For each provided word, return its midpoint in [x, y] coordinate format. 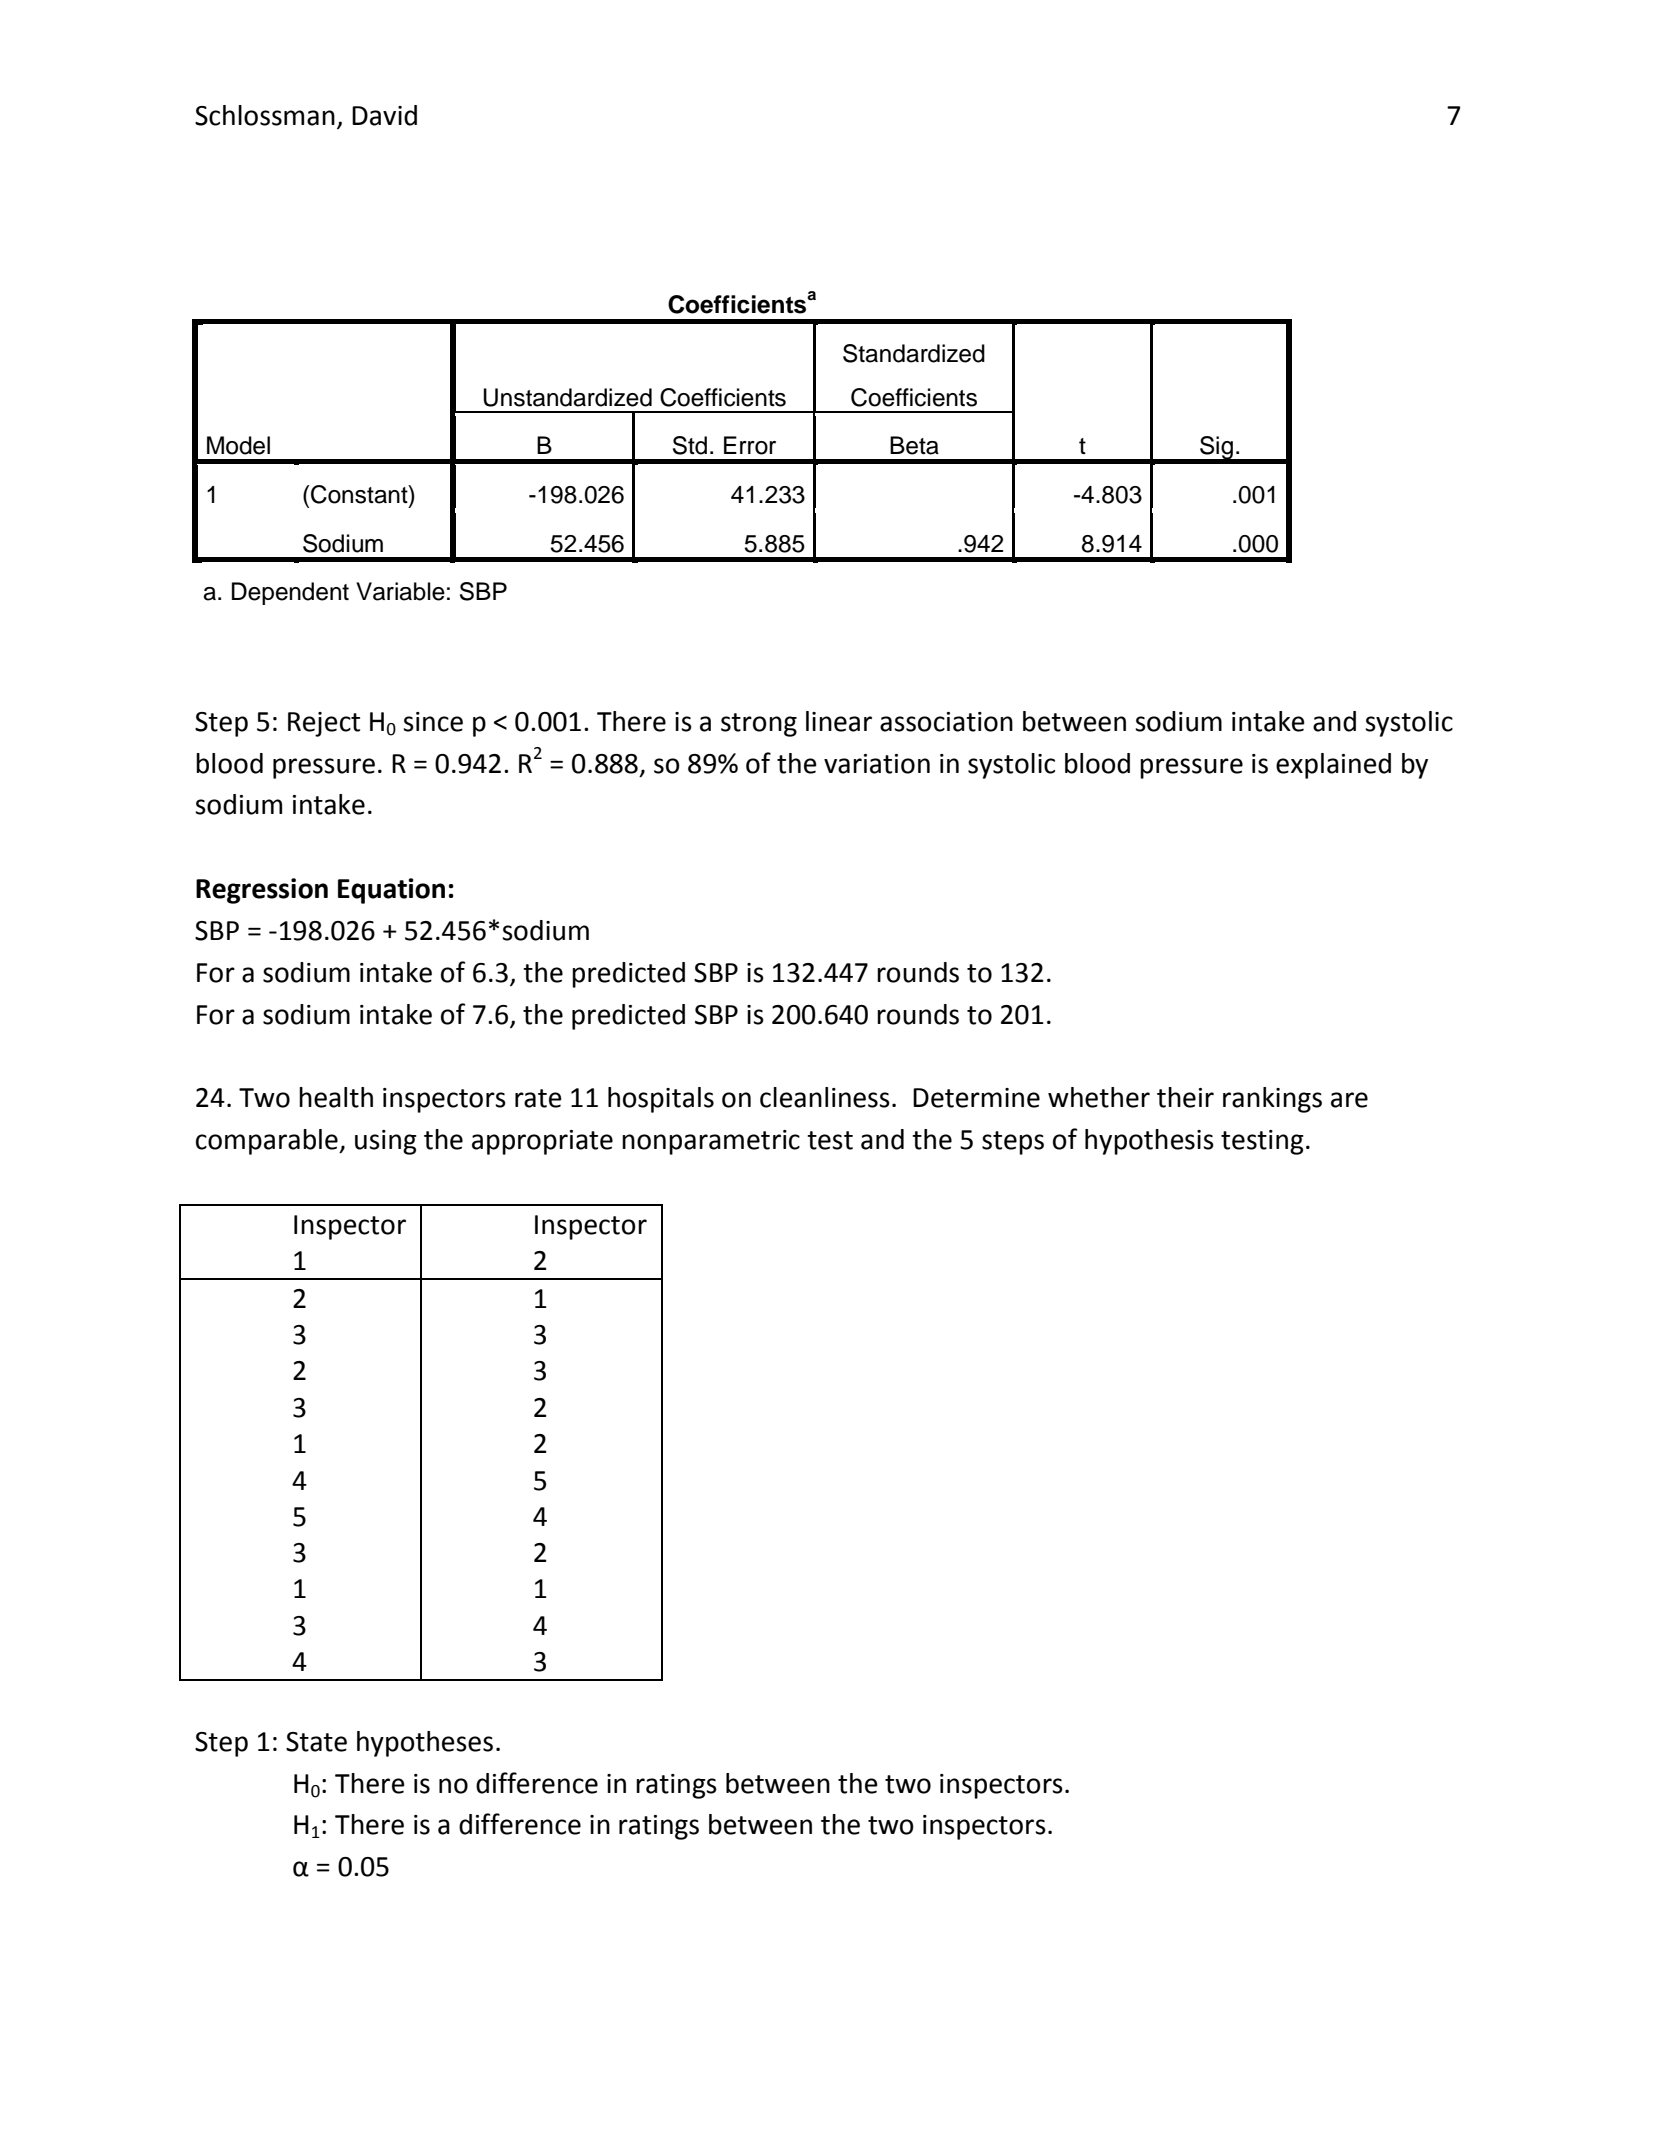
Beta [914, 445]
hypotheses [425, 1744]
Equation [391, 891]
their [1185, 1097]
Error [750, 445]
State [316, 1742]
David [384, 115]
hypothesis [1149, 1142]
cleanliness [825, 1097]
